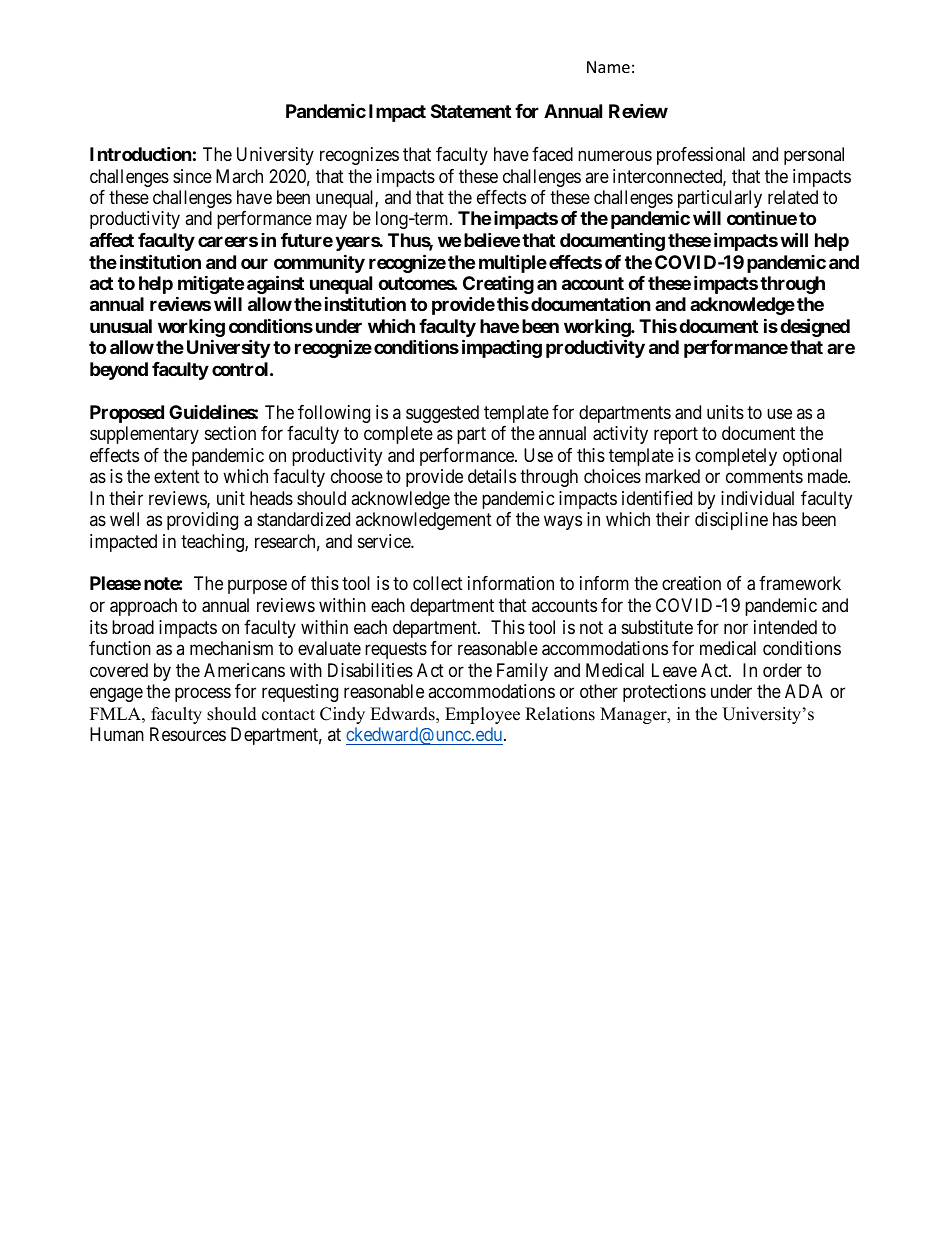 This screenshot has height=1233, width=952. I want to click on Statement, so click(471, 111).
